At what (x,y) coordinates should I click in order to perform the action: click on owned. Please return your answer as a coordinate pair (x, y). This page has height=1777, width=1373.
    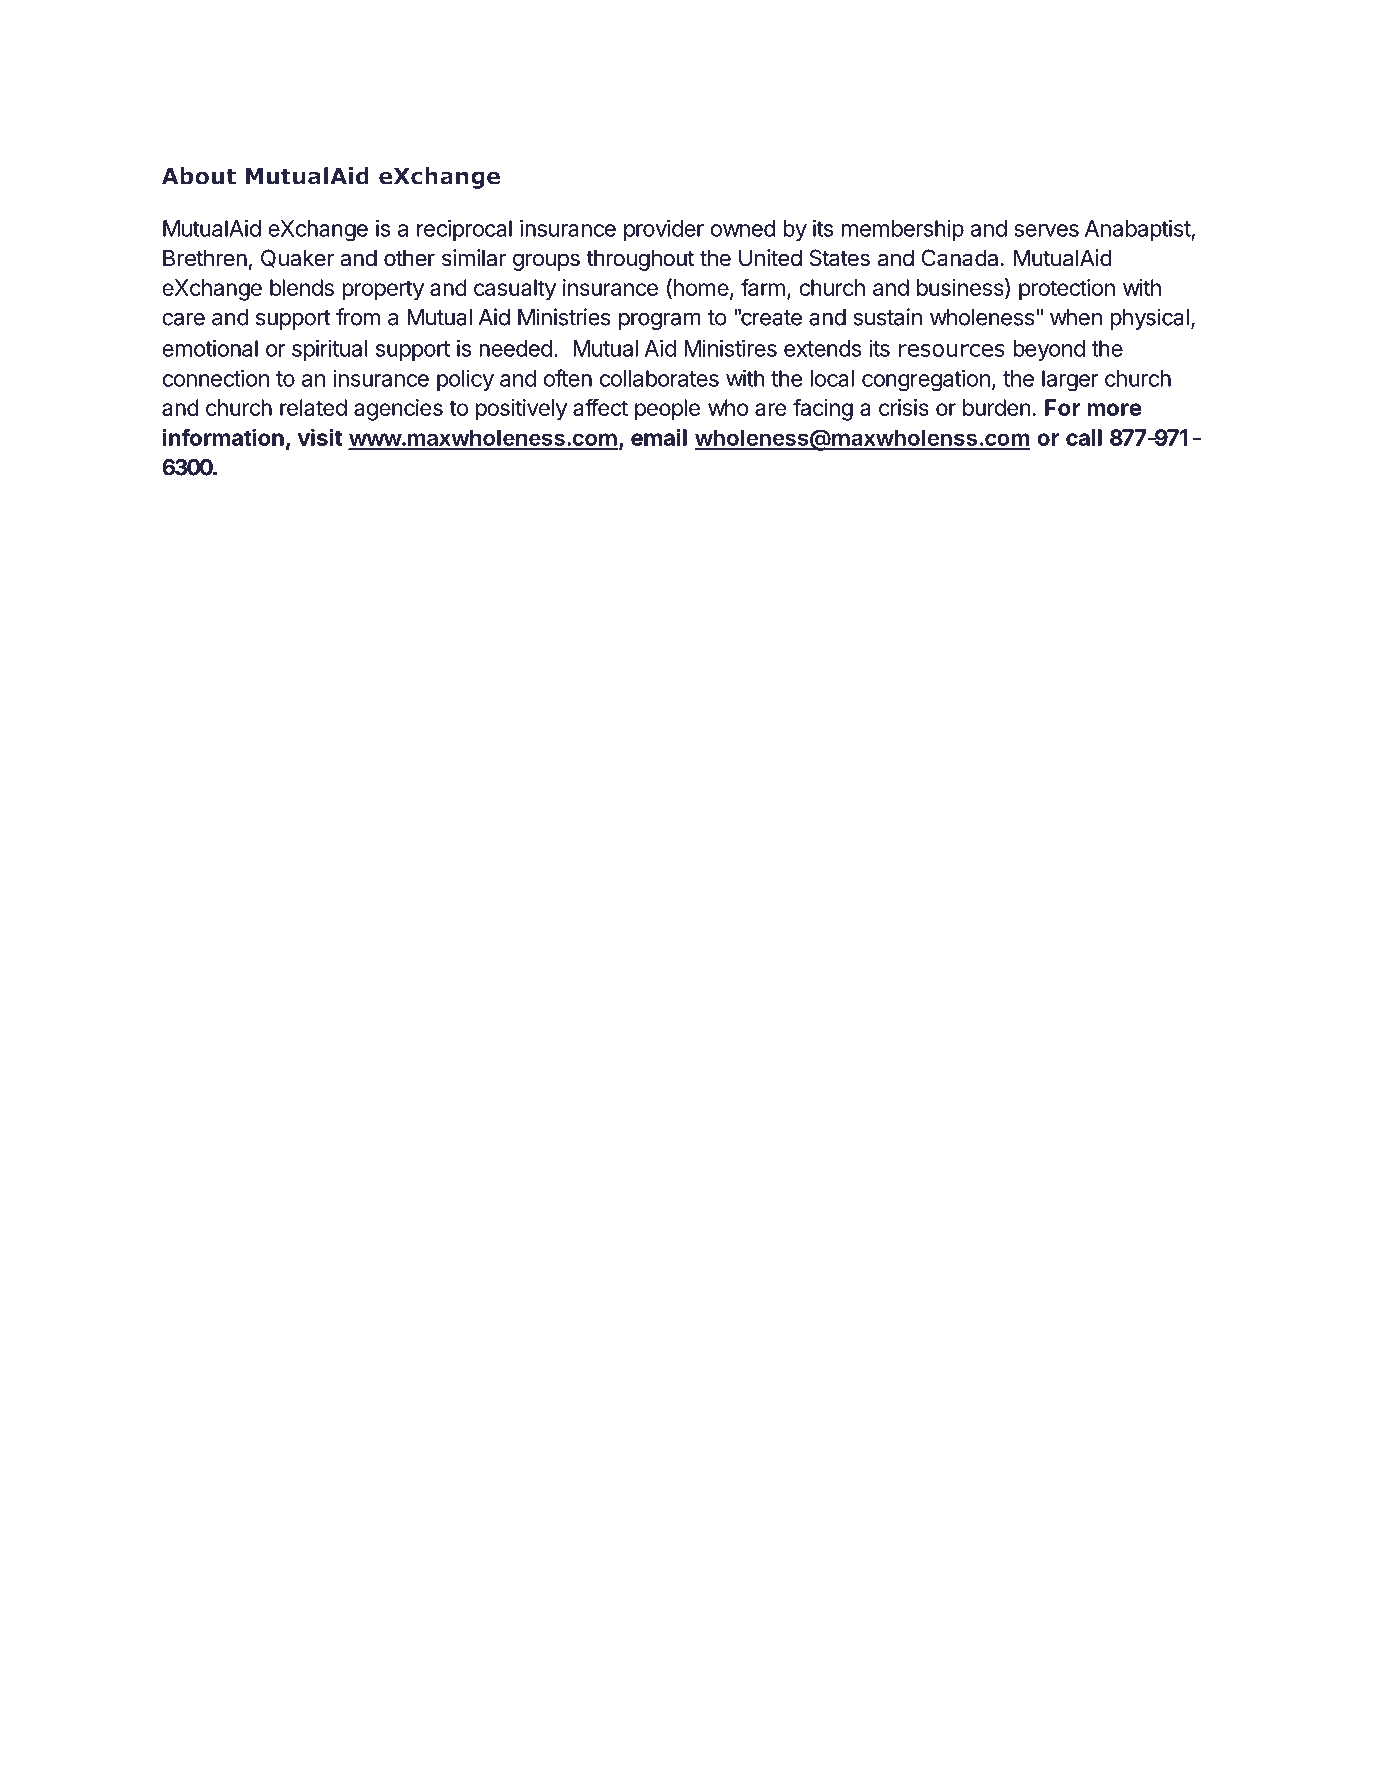
    Looking at the image, I should click on (743, 228).
